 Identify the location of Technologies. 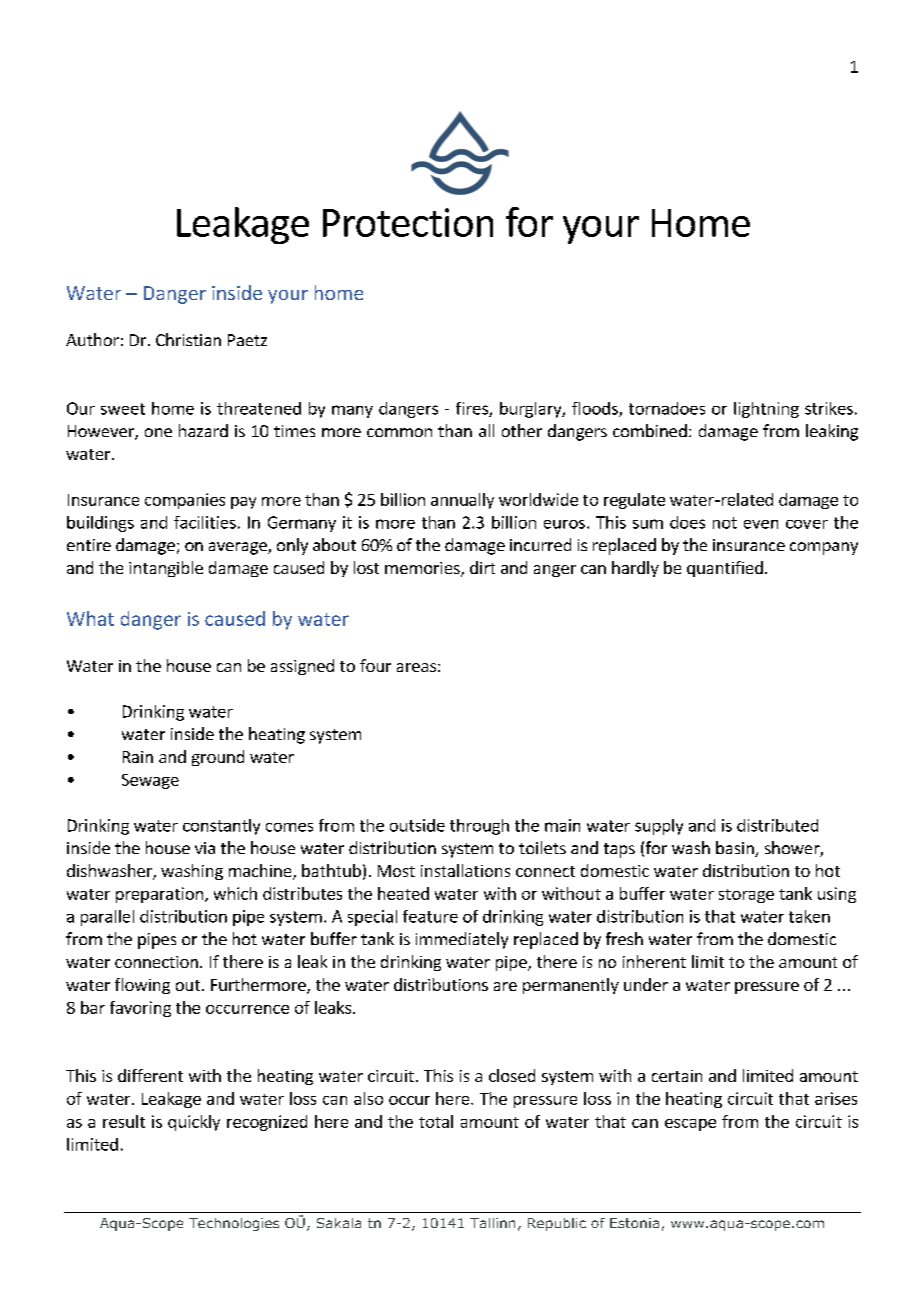
(234, 1224).
